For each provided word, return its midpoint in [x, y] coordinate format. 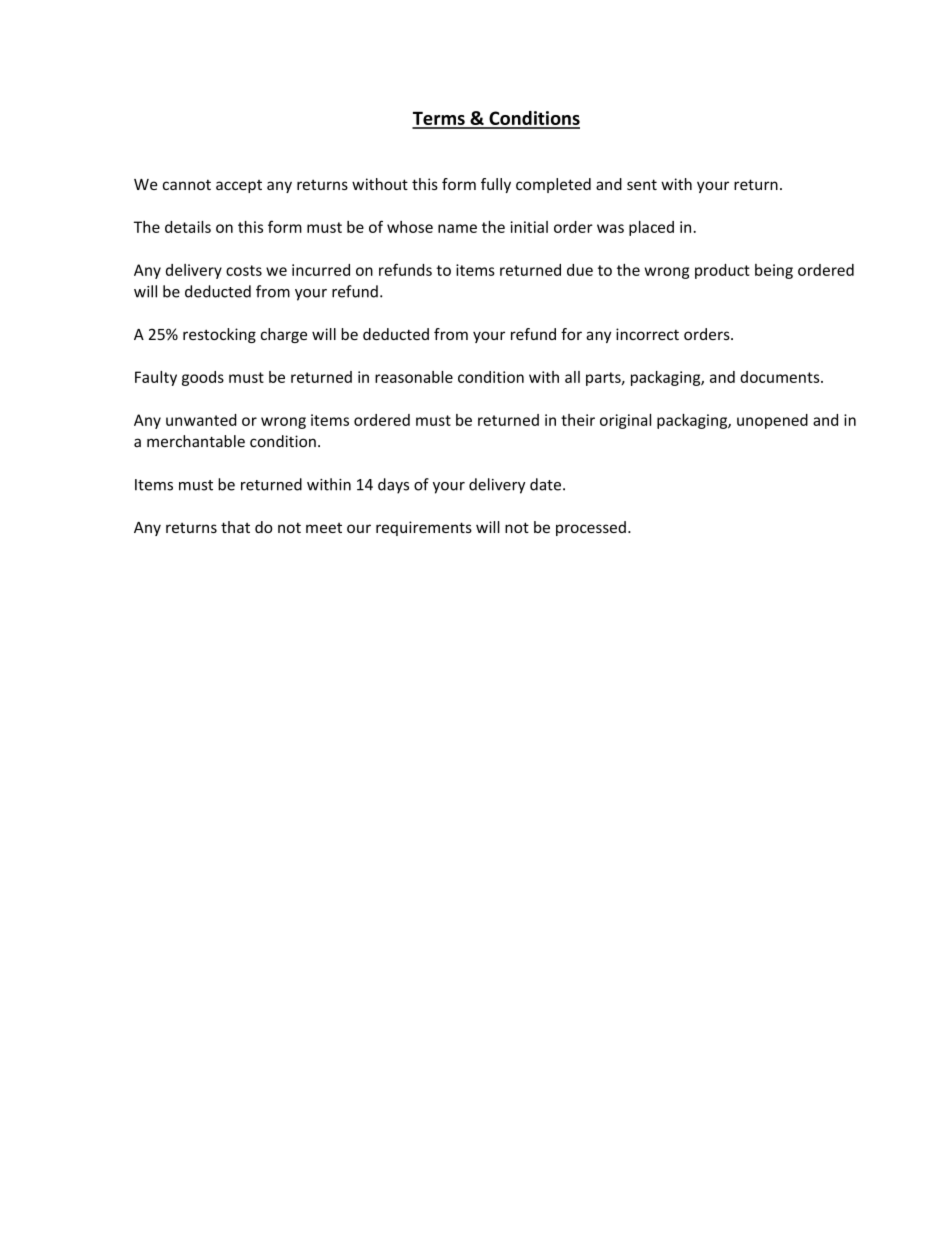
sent [642, 184]
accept [239, 186]
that [235, 527]
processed [591, 528]
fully [496, 185]
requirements [424, 528]
